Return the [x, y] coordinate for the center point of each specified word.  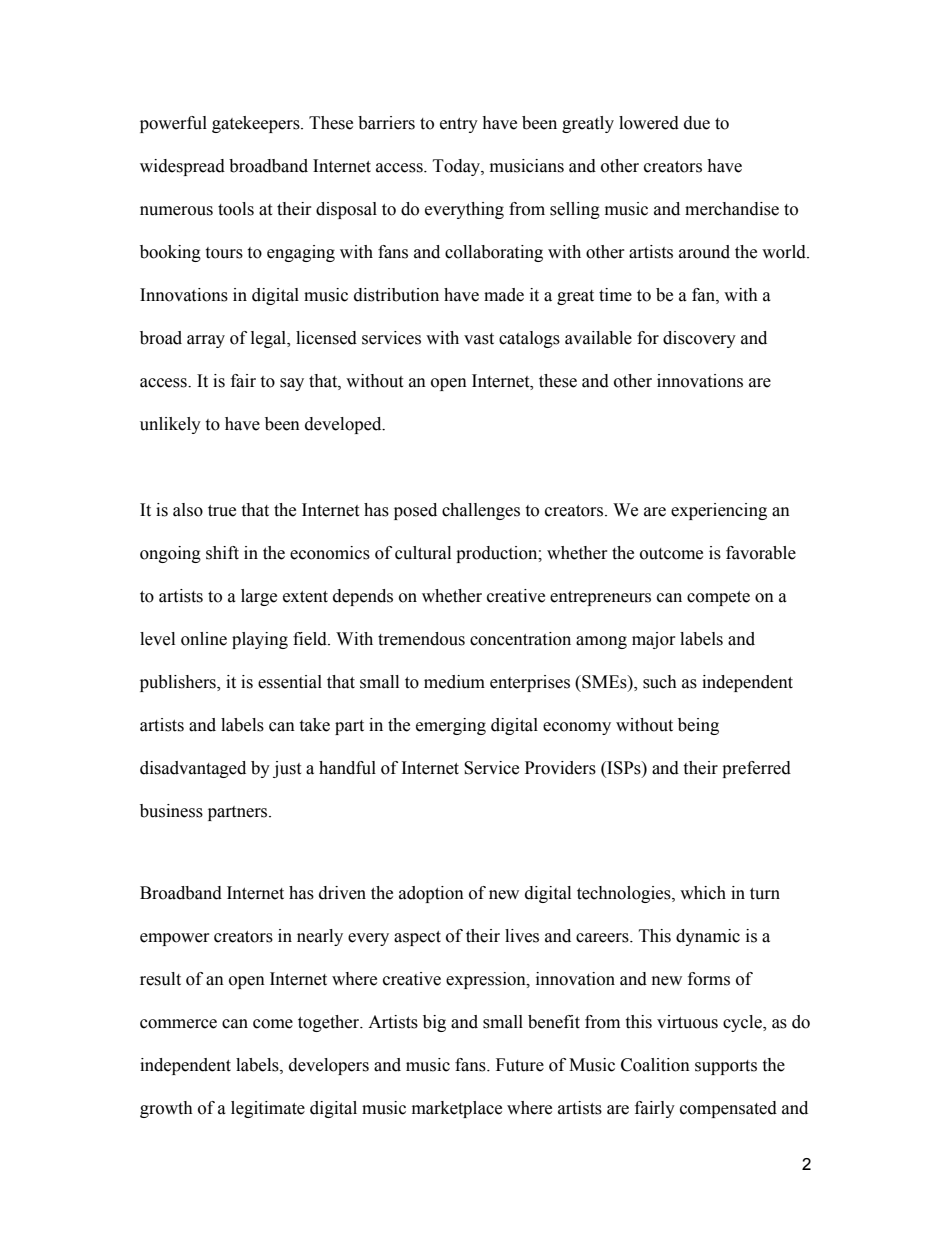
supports [726, 1067]
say [292, 384]
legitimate [268, 1109]
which [703, 893]
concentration [520, 639]
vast [479, 339]
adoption [431, 894]
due [697, 123]
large [259, 597]
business [171, 811]
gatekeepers [257, 124]
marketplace [457, 1109]
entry [459, 125]
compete [718, 598]
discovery [699, 339]
